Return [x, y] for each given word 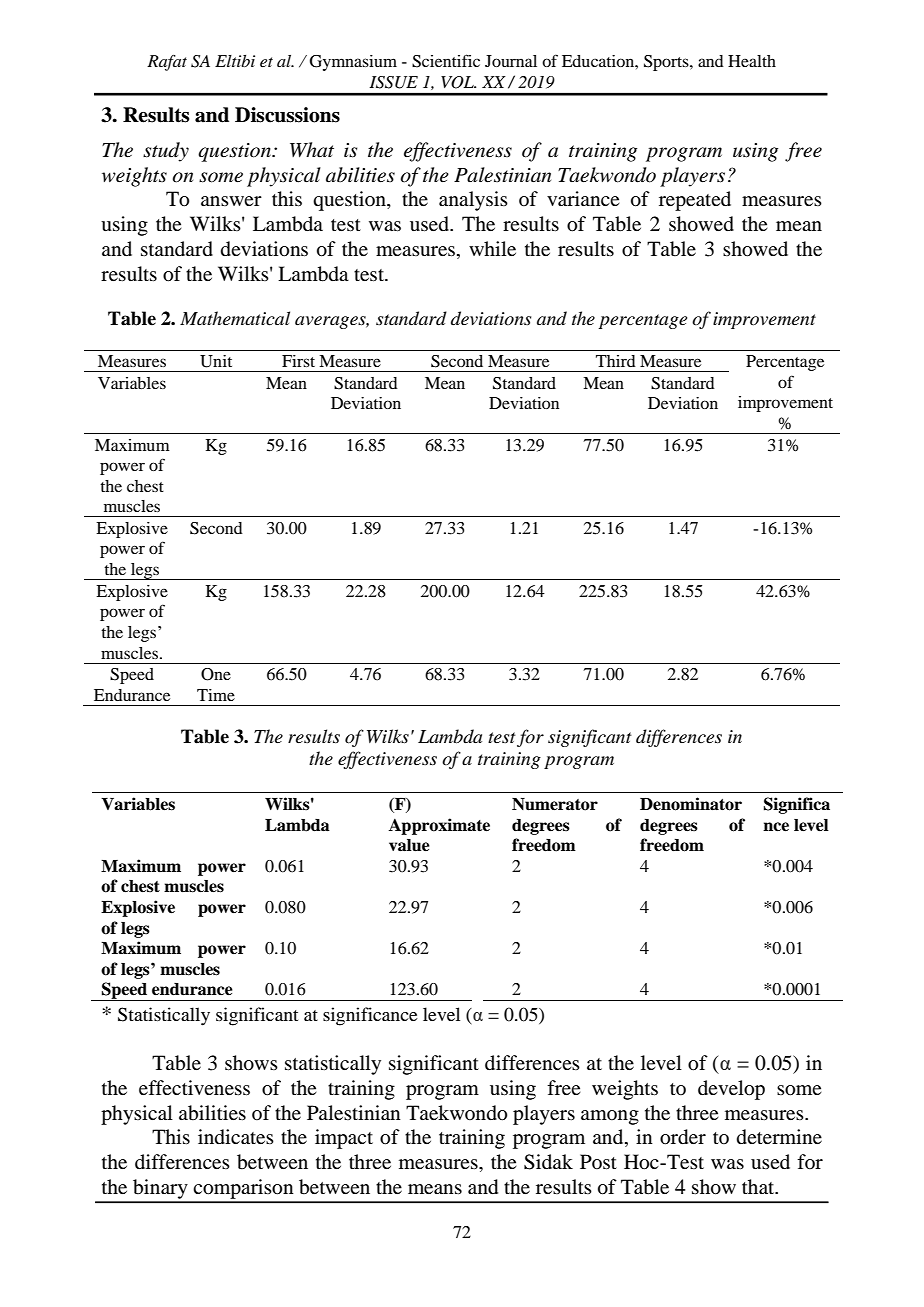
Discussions [287, 115]
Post [598, 1161]
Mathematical [235, 318]
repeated [695, 201]
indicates [236, 1137]
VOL [458, 82]
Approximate [439, 826]
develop [731, 1090]
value [409, 845]
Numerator [555, 804]
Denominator [691, 804]
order [683, 1137]
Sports [667, 63]
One [216, 674]
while [492, 248]
